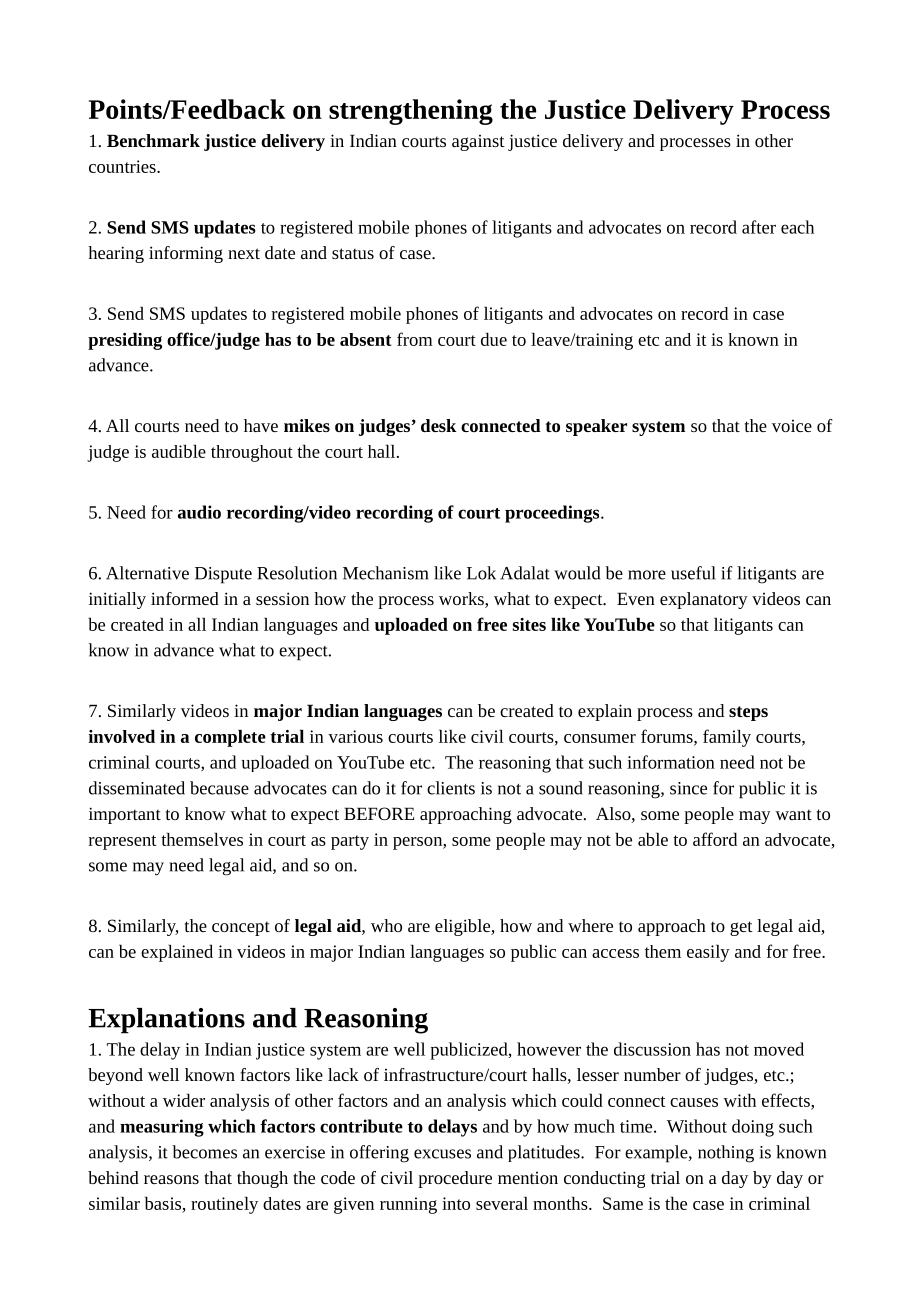 Image resolution: width=924 pixels, height=1308 pixels. Describe the element at coordinates (478, 143) in the image. I see `against` at that location.
